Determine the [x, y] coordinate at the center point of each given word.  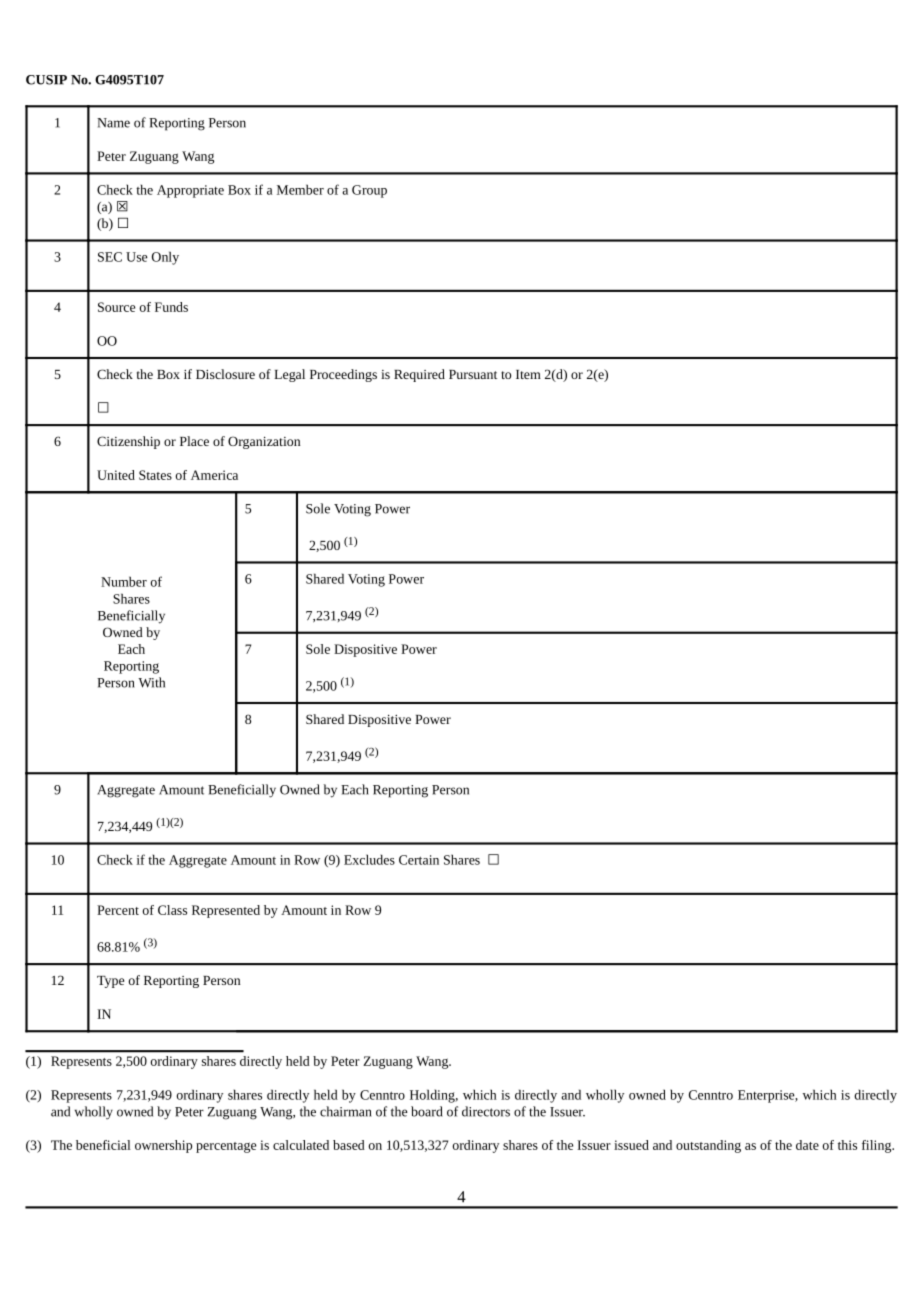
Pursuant [473, 374]
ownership [163, 1146]
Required [419, 375]
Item [528, 374]
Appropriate [190, 191]
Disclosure [225, 374]
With [151, 682]
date [807, 1145]
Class [172, 910]
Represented [226, 911]
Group [369, 191]
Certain [419, 860]
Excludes [369, 859]
